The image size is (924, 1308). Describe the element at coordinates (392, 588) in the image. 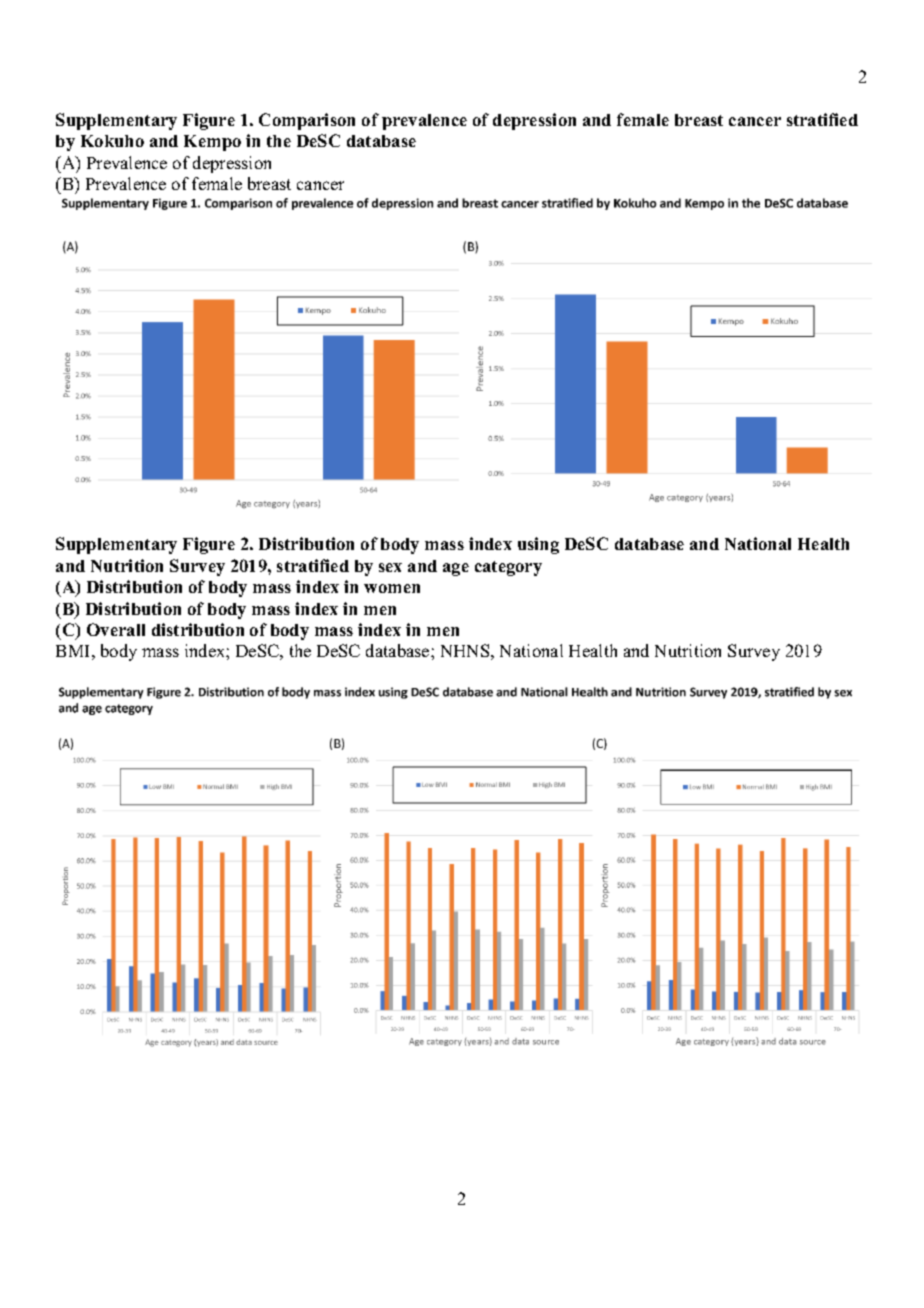

I see `women` at that location.
